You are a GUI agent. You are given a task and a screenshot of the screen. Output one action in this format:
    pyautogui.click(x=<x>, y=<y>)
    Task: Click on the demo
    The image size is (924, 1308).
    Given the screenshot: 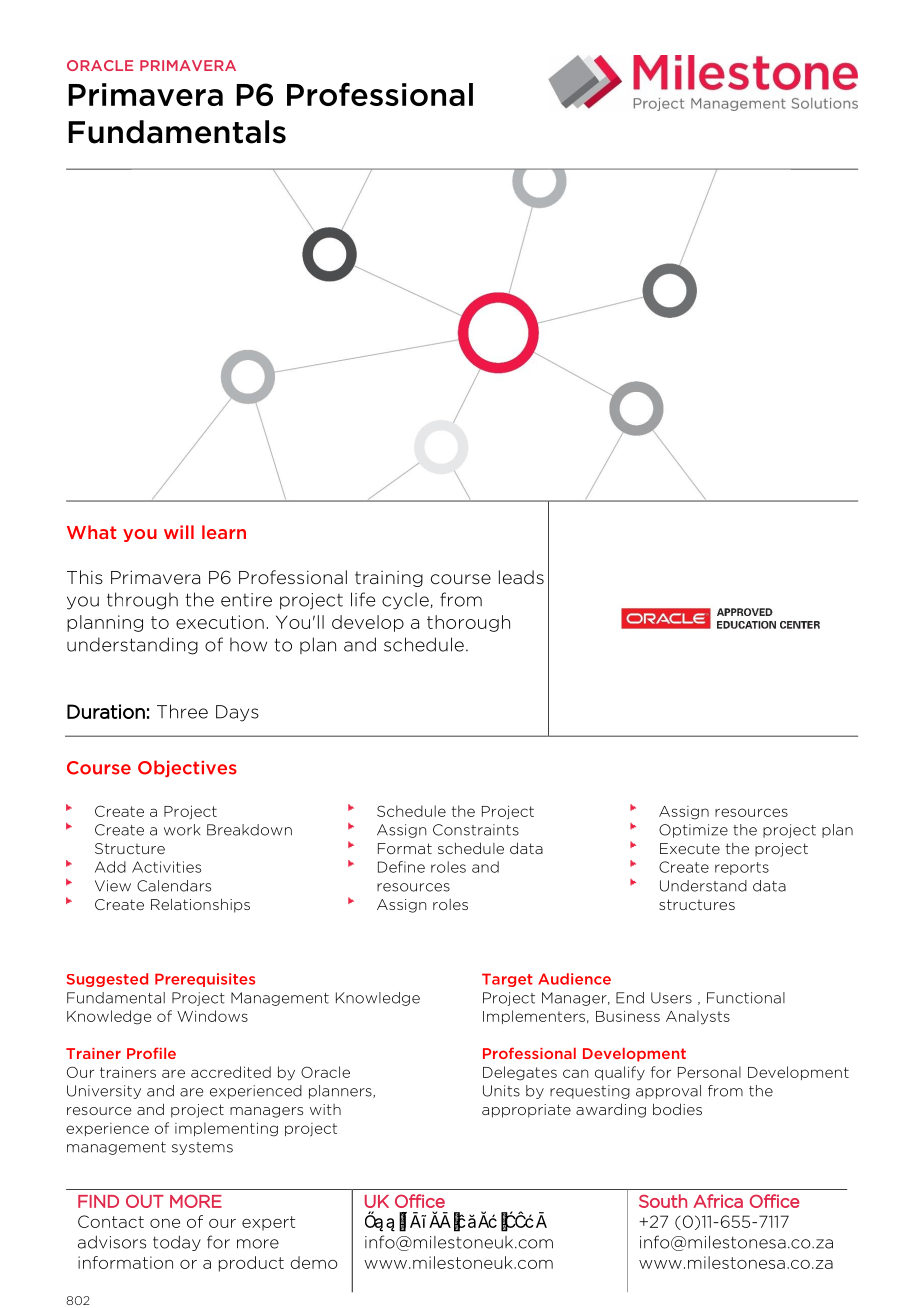 What is the action you would take?
    pyautogui.click(x=314, y=1262)
